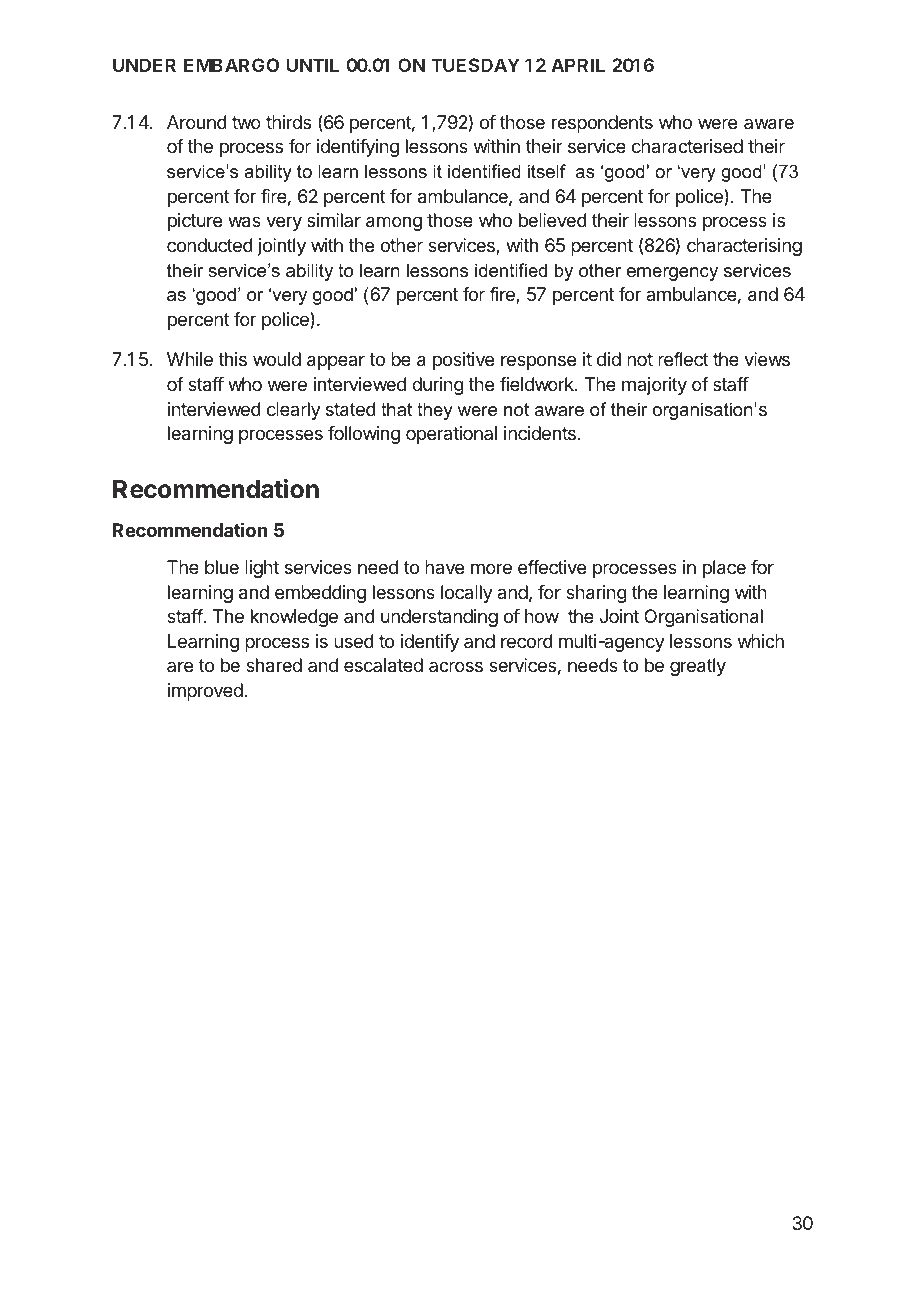  What do you see at coordinates (231, 65) in the page?
I see `EMBARGO` at bounding box center [231, 65].
